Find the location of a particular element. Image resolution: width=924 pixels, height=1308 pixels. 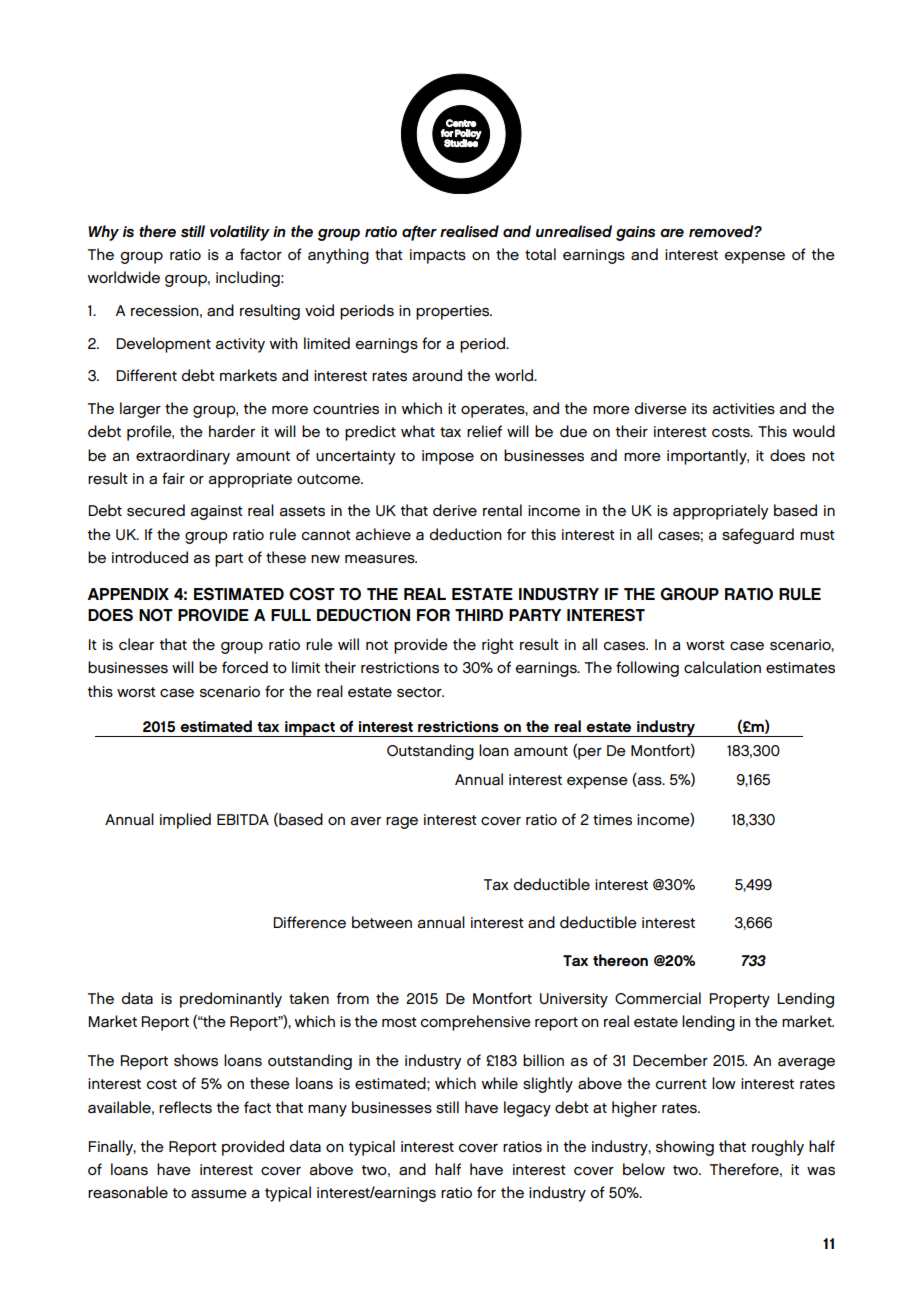

legacy is located at coordinates (527, 1109).
